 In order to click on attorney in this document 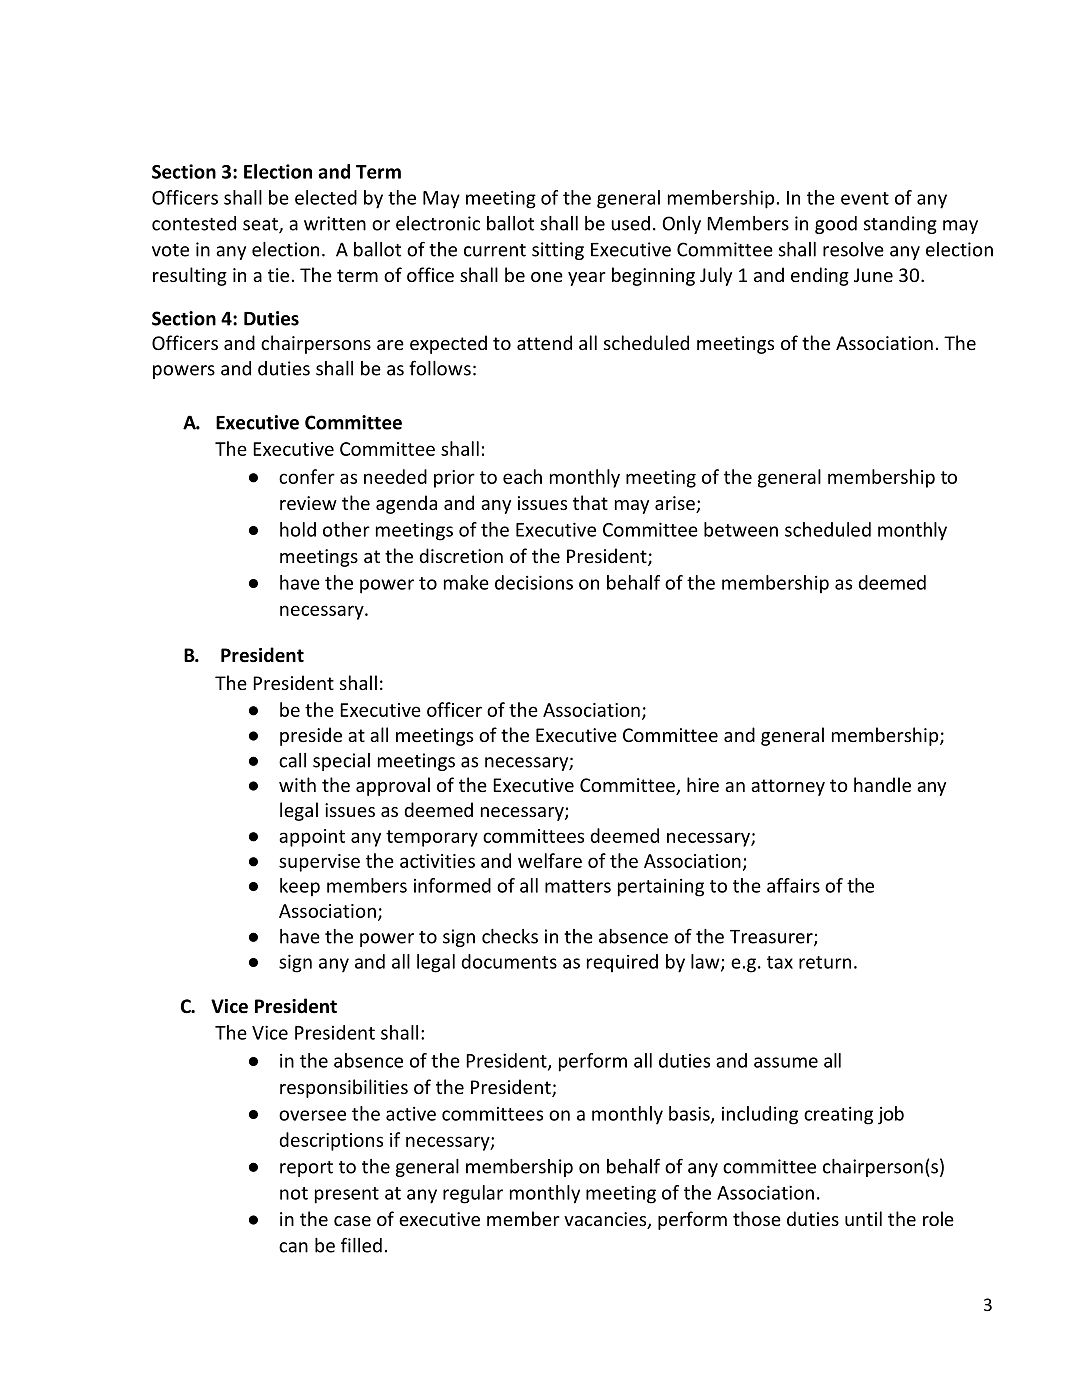, I will do `click(788, 787)`.
